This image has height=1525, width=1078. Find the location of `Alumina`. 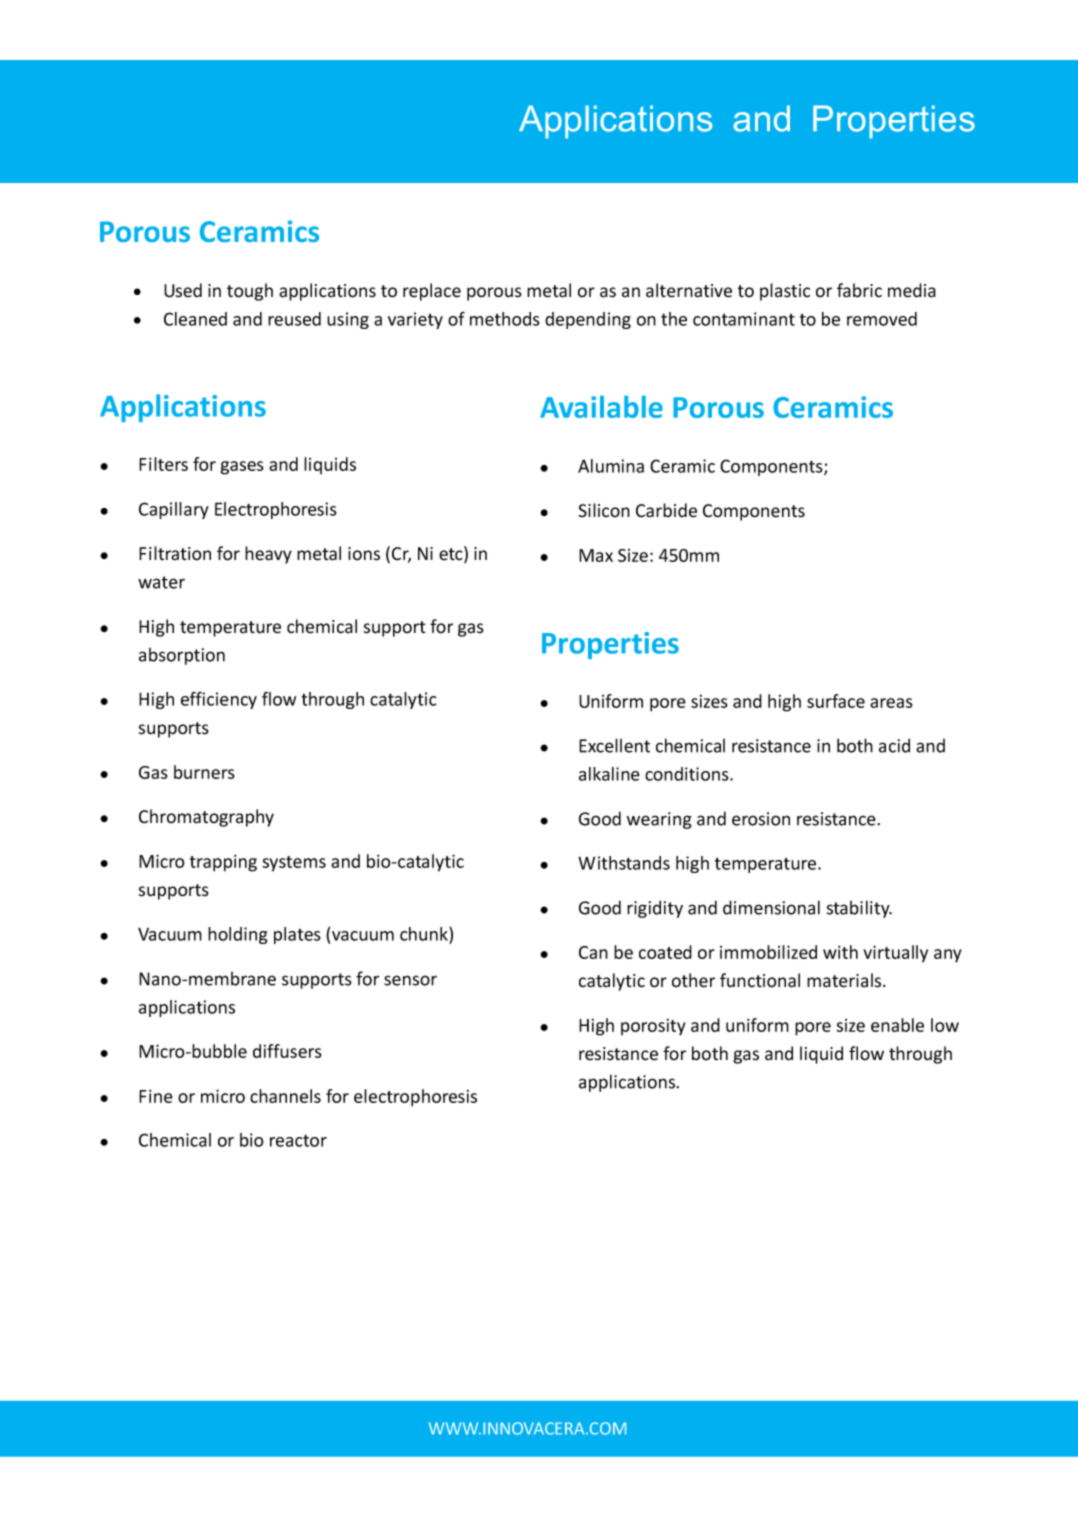

Alumina is located at coordinates (611, 466).
